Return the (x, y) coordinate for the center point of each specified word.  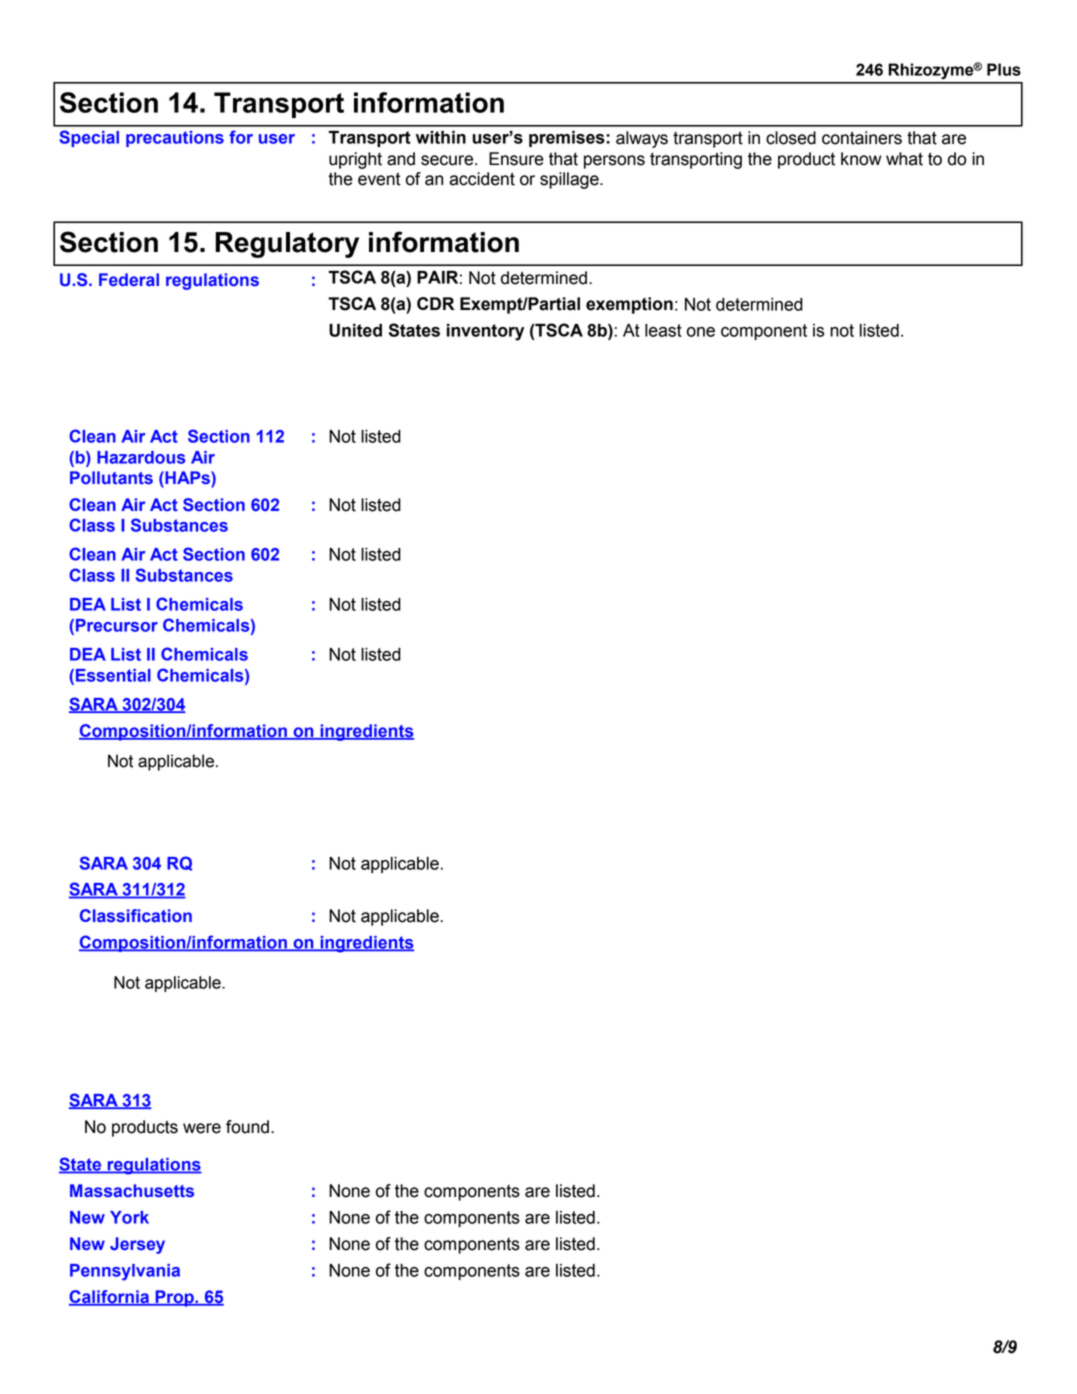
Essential (113, 675)
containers (862, 138)
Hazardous (141, 457)
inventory (485, 332)
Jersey (137, 1245)
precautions (175, 139)
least (663, 330)
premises (568, 139)
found (247, 1127)
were (202, 1128)
